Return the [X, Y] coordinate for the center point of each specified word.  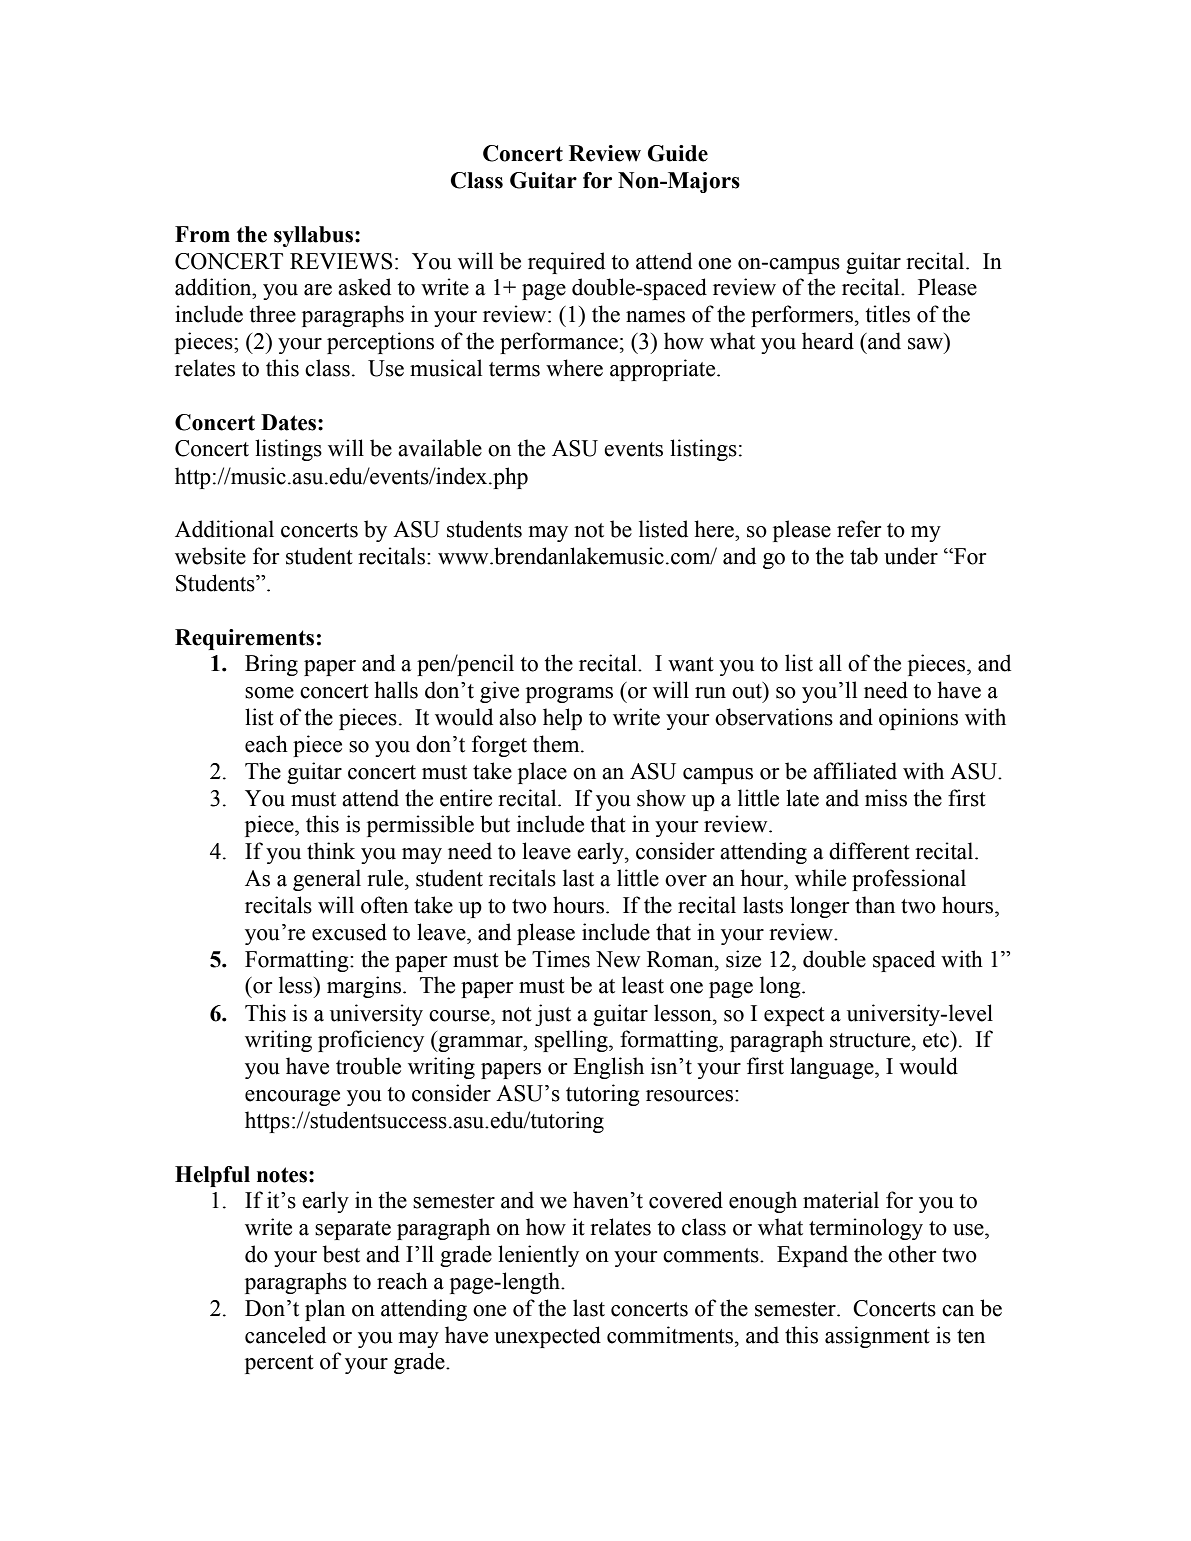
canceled [285, 1335]
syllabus [315, 236]
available [440, 448]
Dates [290, 422]
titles [888, 314]
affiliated [855, 771]
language [833, 1068]
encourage [292, 1098]
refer [859, 529]
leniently [538, 1256]
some [269, 693]
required [566, 263]
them [557, 744]
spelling [572, 1041]
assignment [877, 1337]
